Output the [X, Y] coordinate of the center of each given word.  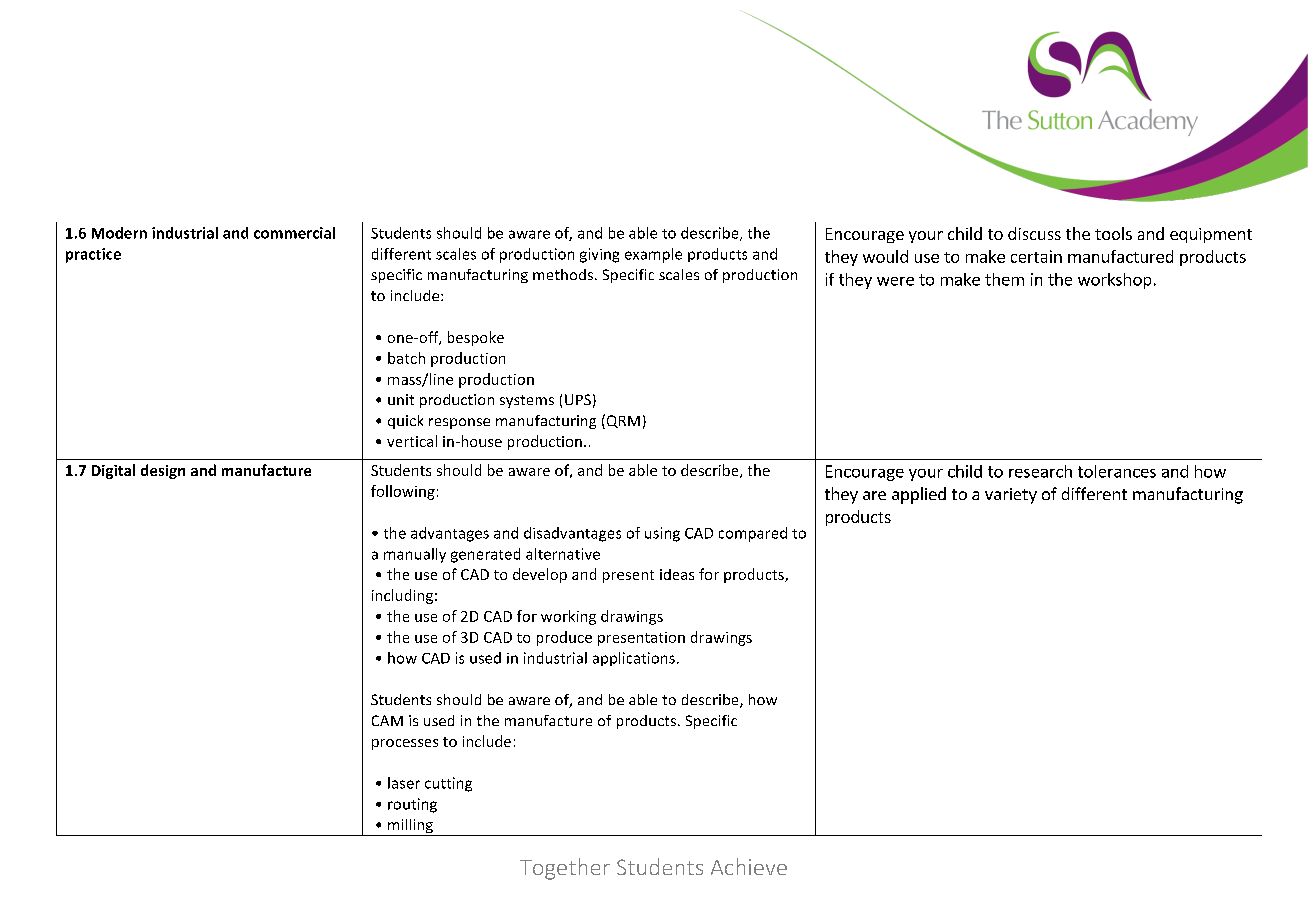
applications [634, 659]
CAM [387, 720]
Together [565, 869]
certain [1036, 256]
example [653, 255]
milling [410, 827]
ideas [677, 574]
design [163, 471]
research [1040, 471]
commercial [294, 233]
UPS [578, 399]
